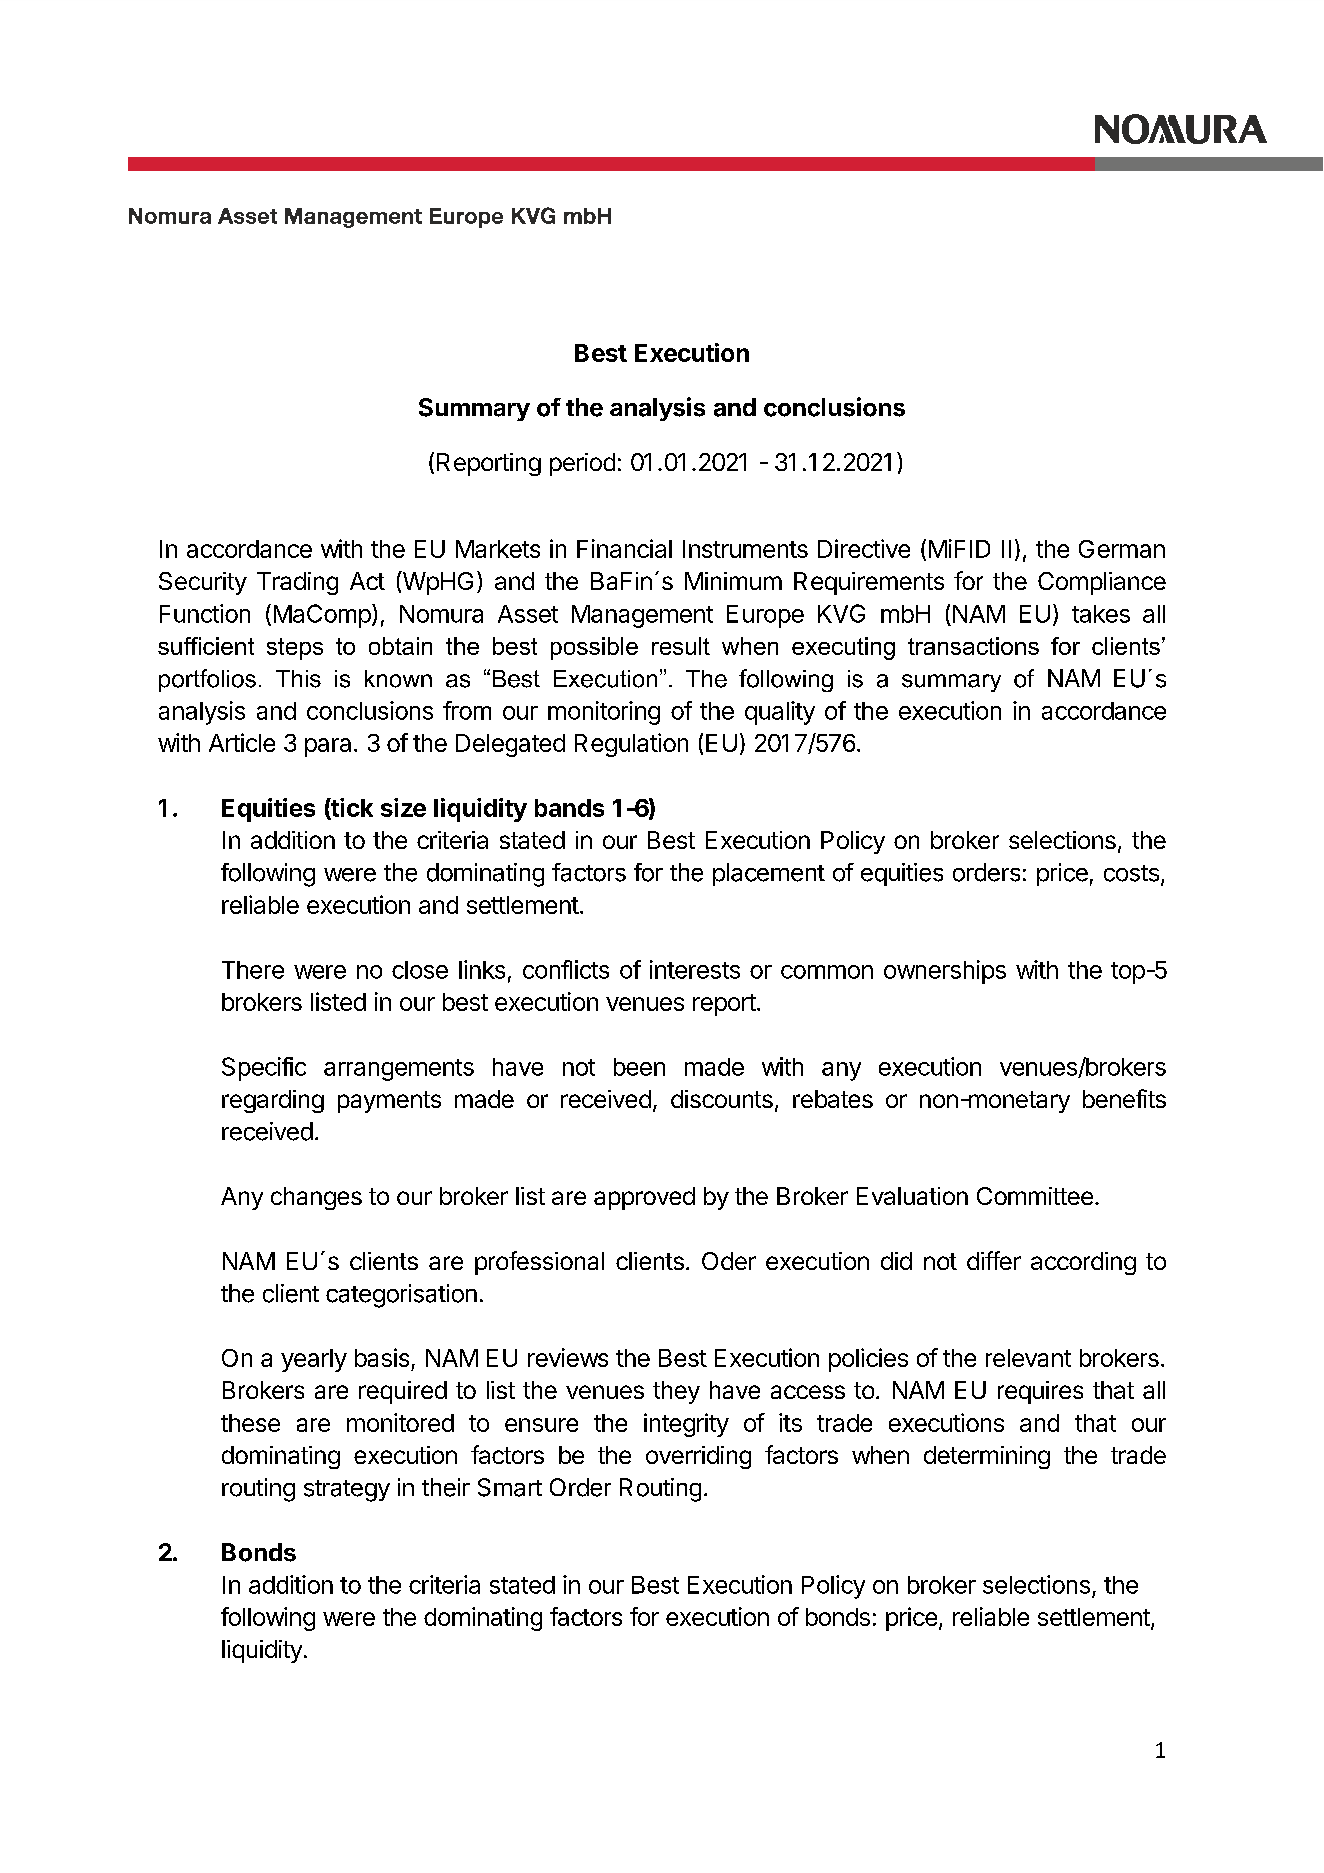 The width and height of the screenshot is (1324, 1873). Describe the element at coordinates (1035, 1196) in the screenshot. I see `Committee` at that location.
